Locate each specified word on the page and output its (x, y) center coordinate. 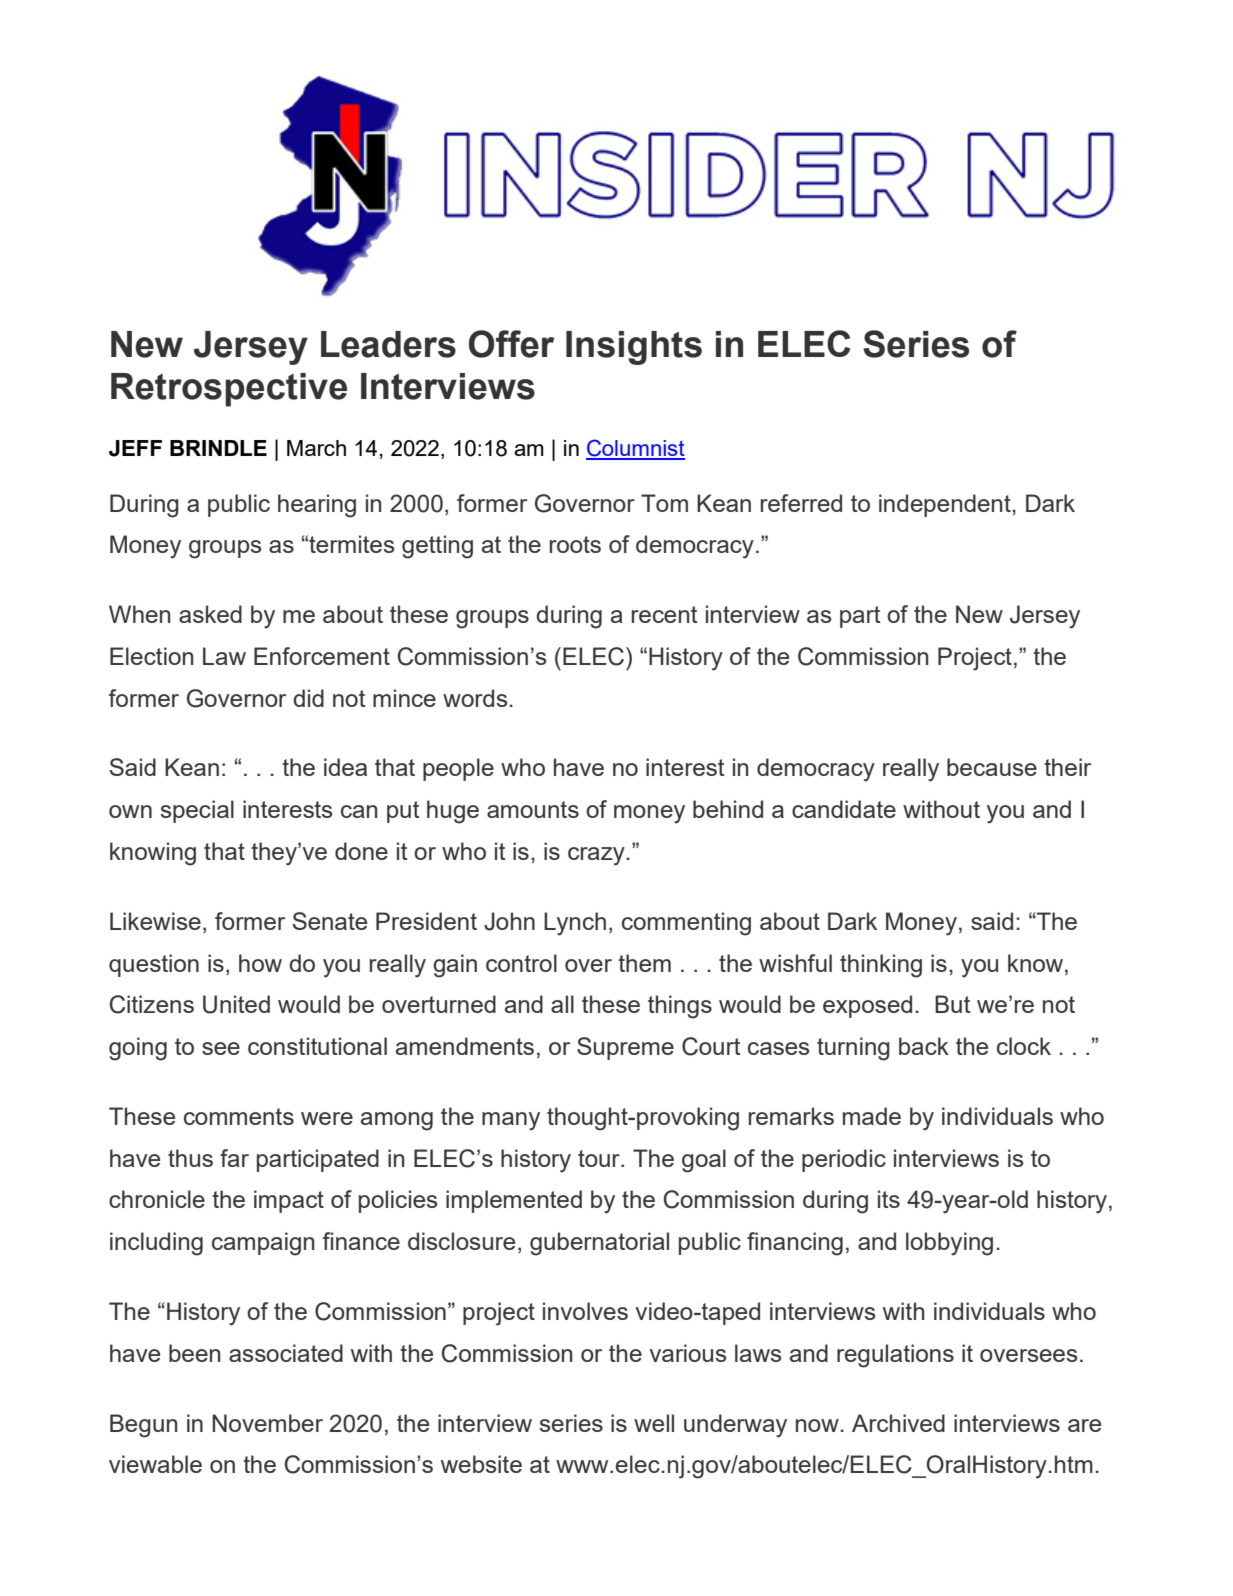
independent (946, 505)
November (267, 1423)
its (889, 1199)
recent (665, 614)
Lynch (575, 924)
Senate (329, 921)
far (234, 1158)
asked (210, 614)
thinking (881, 966)
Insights (634, 348)
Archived (898, 1423)
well (654, 1423)
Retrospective (229, 390)
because (992, 767)
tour (600, 1158)
